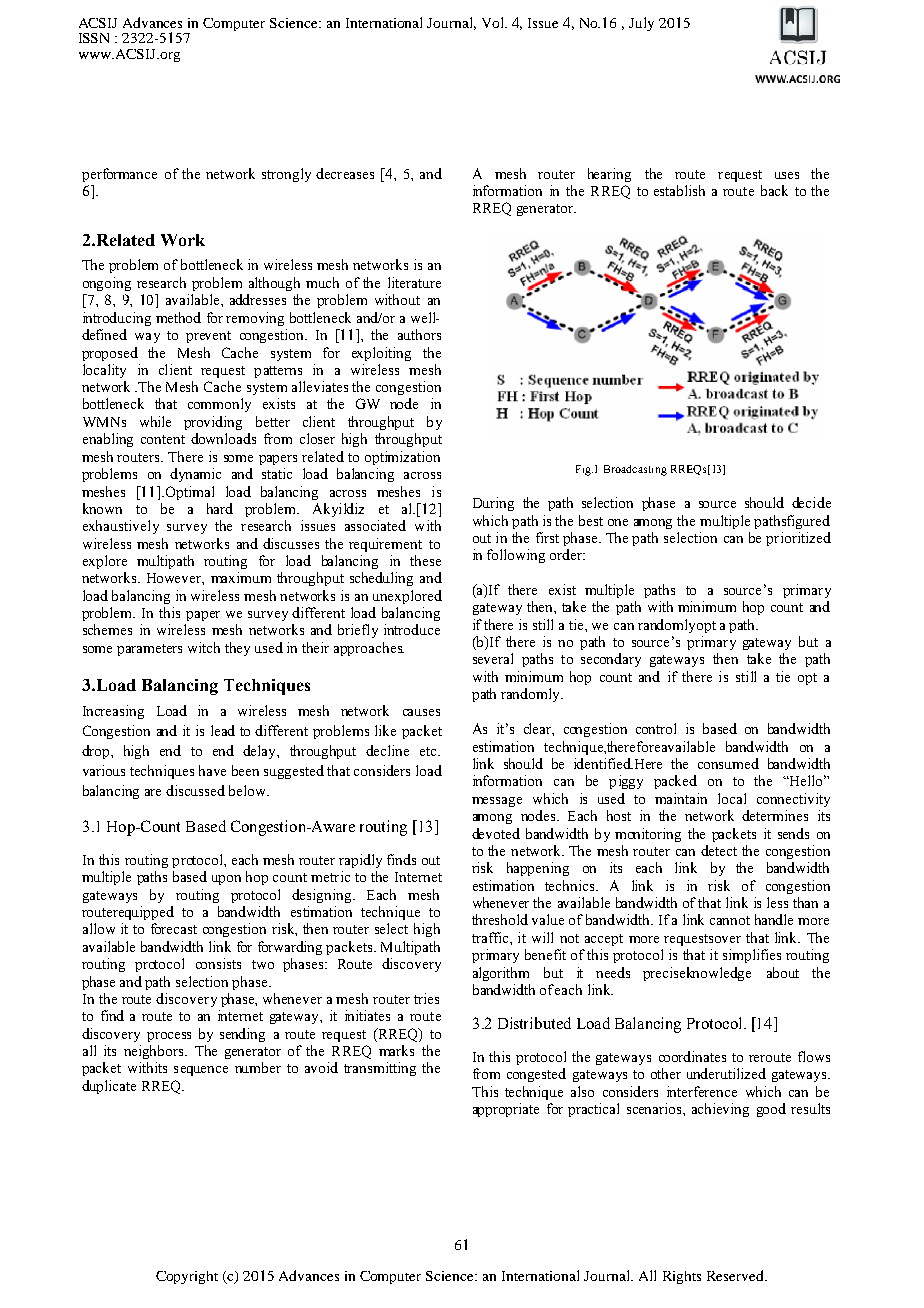  Describe the element at coordinates (494, 22) in the screenshot. I see `Vol` at that location.
